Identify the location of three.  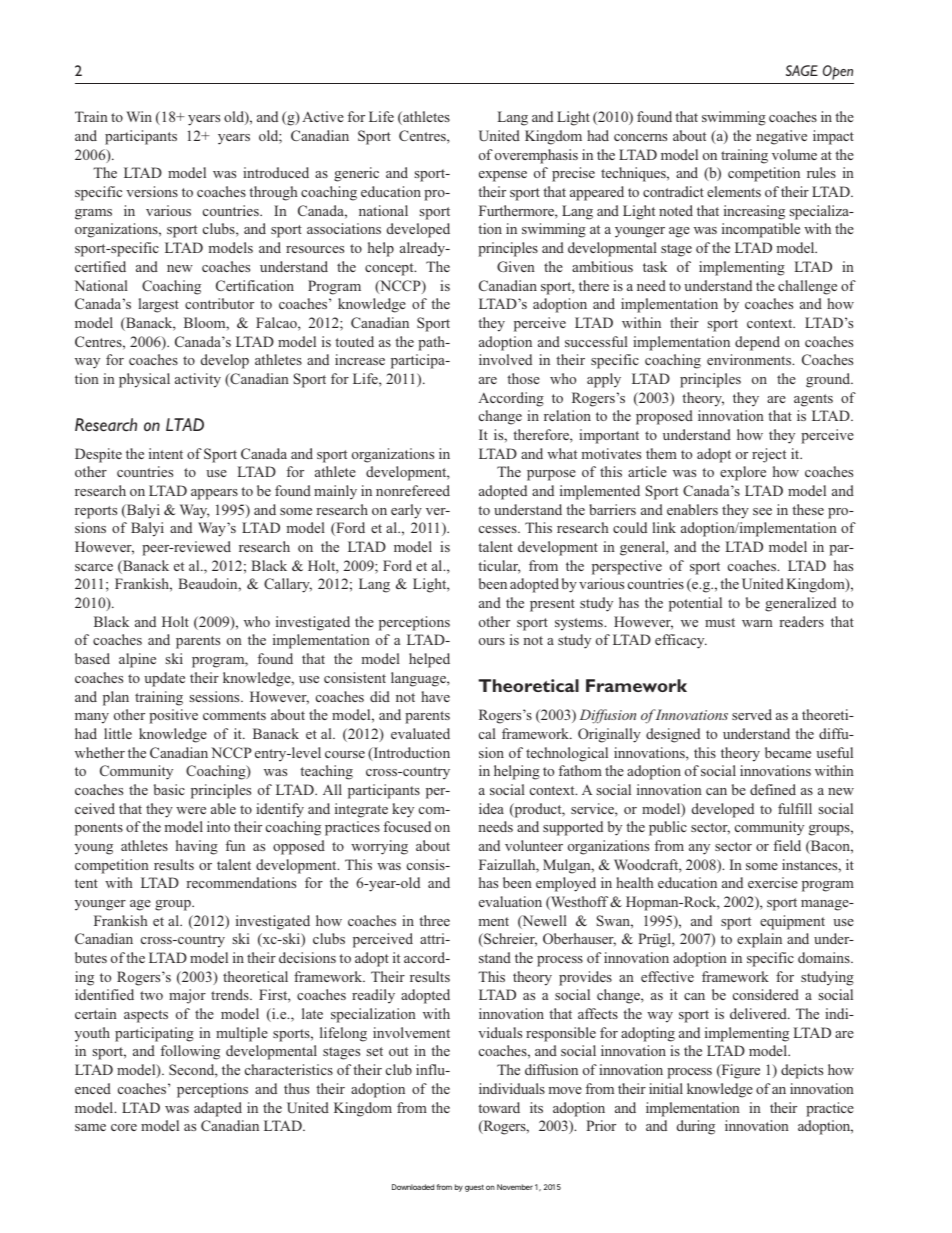
(434, 920).
